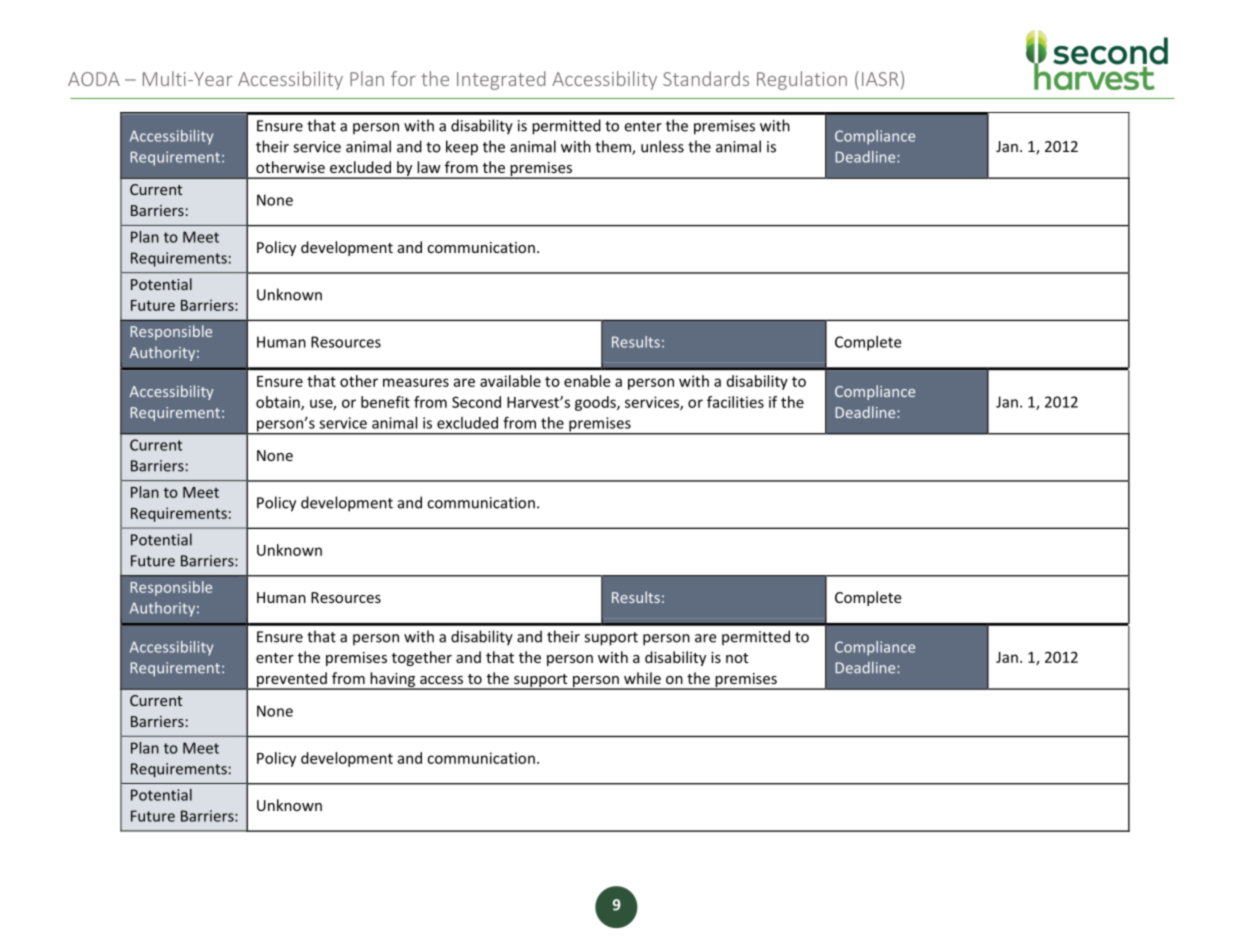 Image resolution: width=1233 pixels, height=952 pixels. Describe the element at coordinates (510, 381) in the screenshot. I see `available` at that location.
